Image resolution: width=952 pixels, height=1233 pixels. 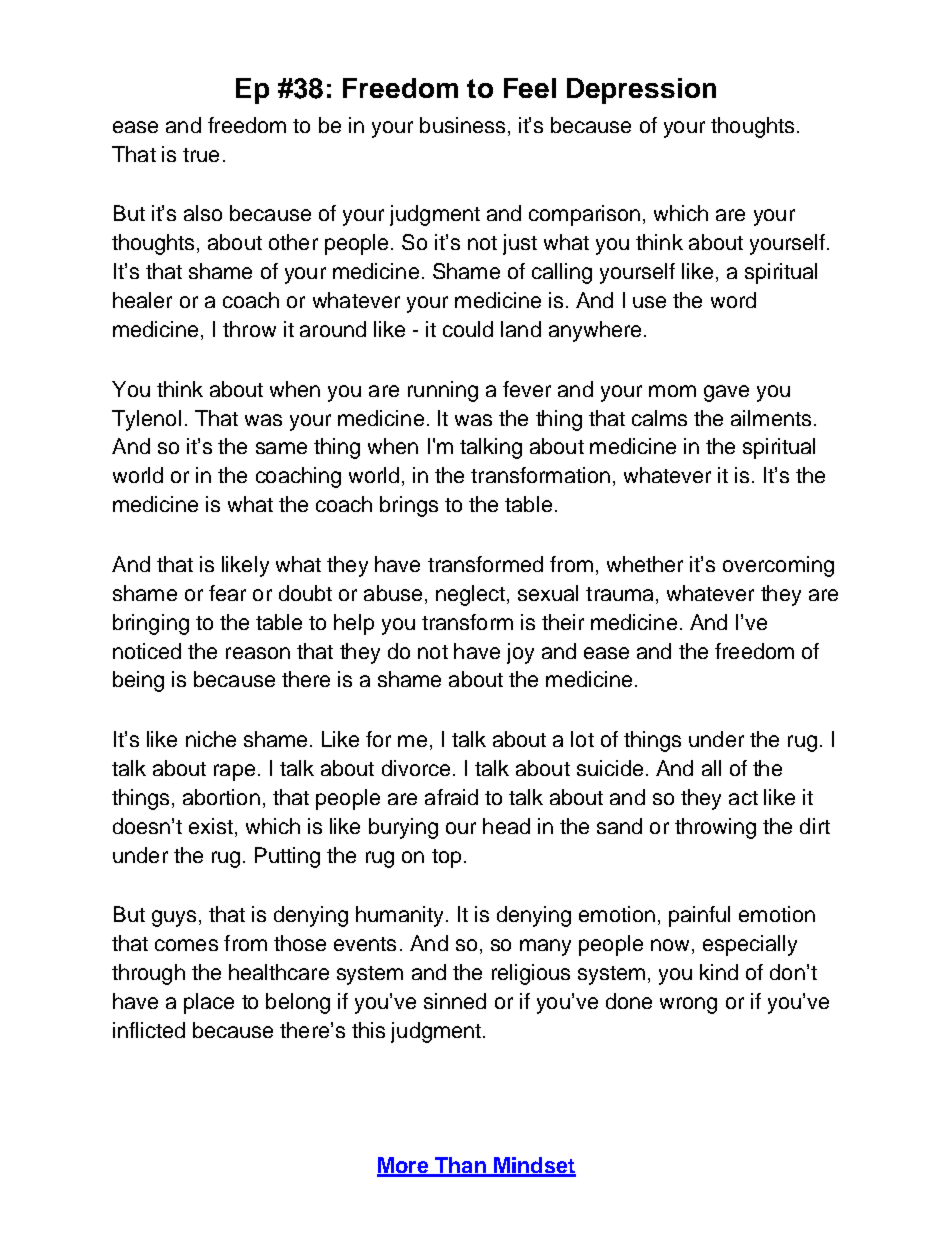 What do you see at coordinates (201, 155) in the screenshot?
I see `true` at bounding box center [201, 155].
